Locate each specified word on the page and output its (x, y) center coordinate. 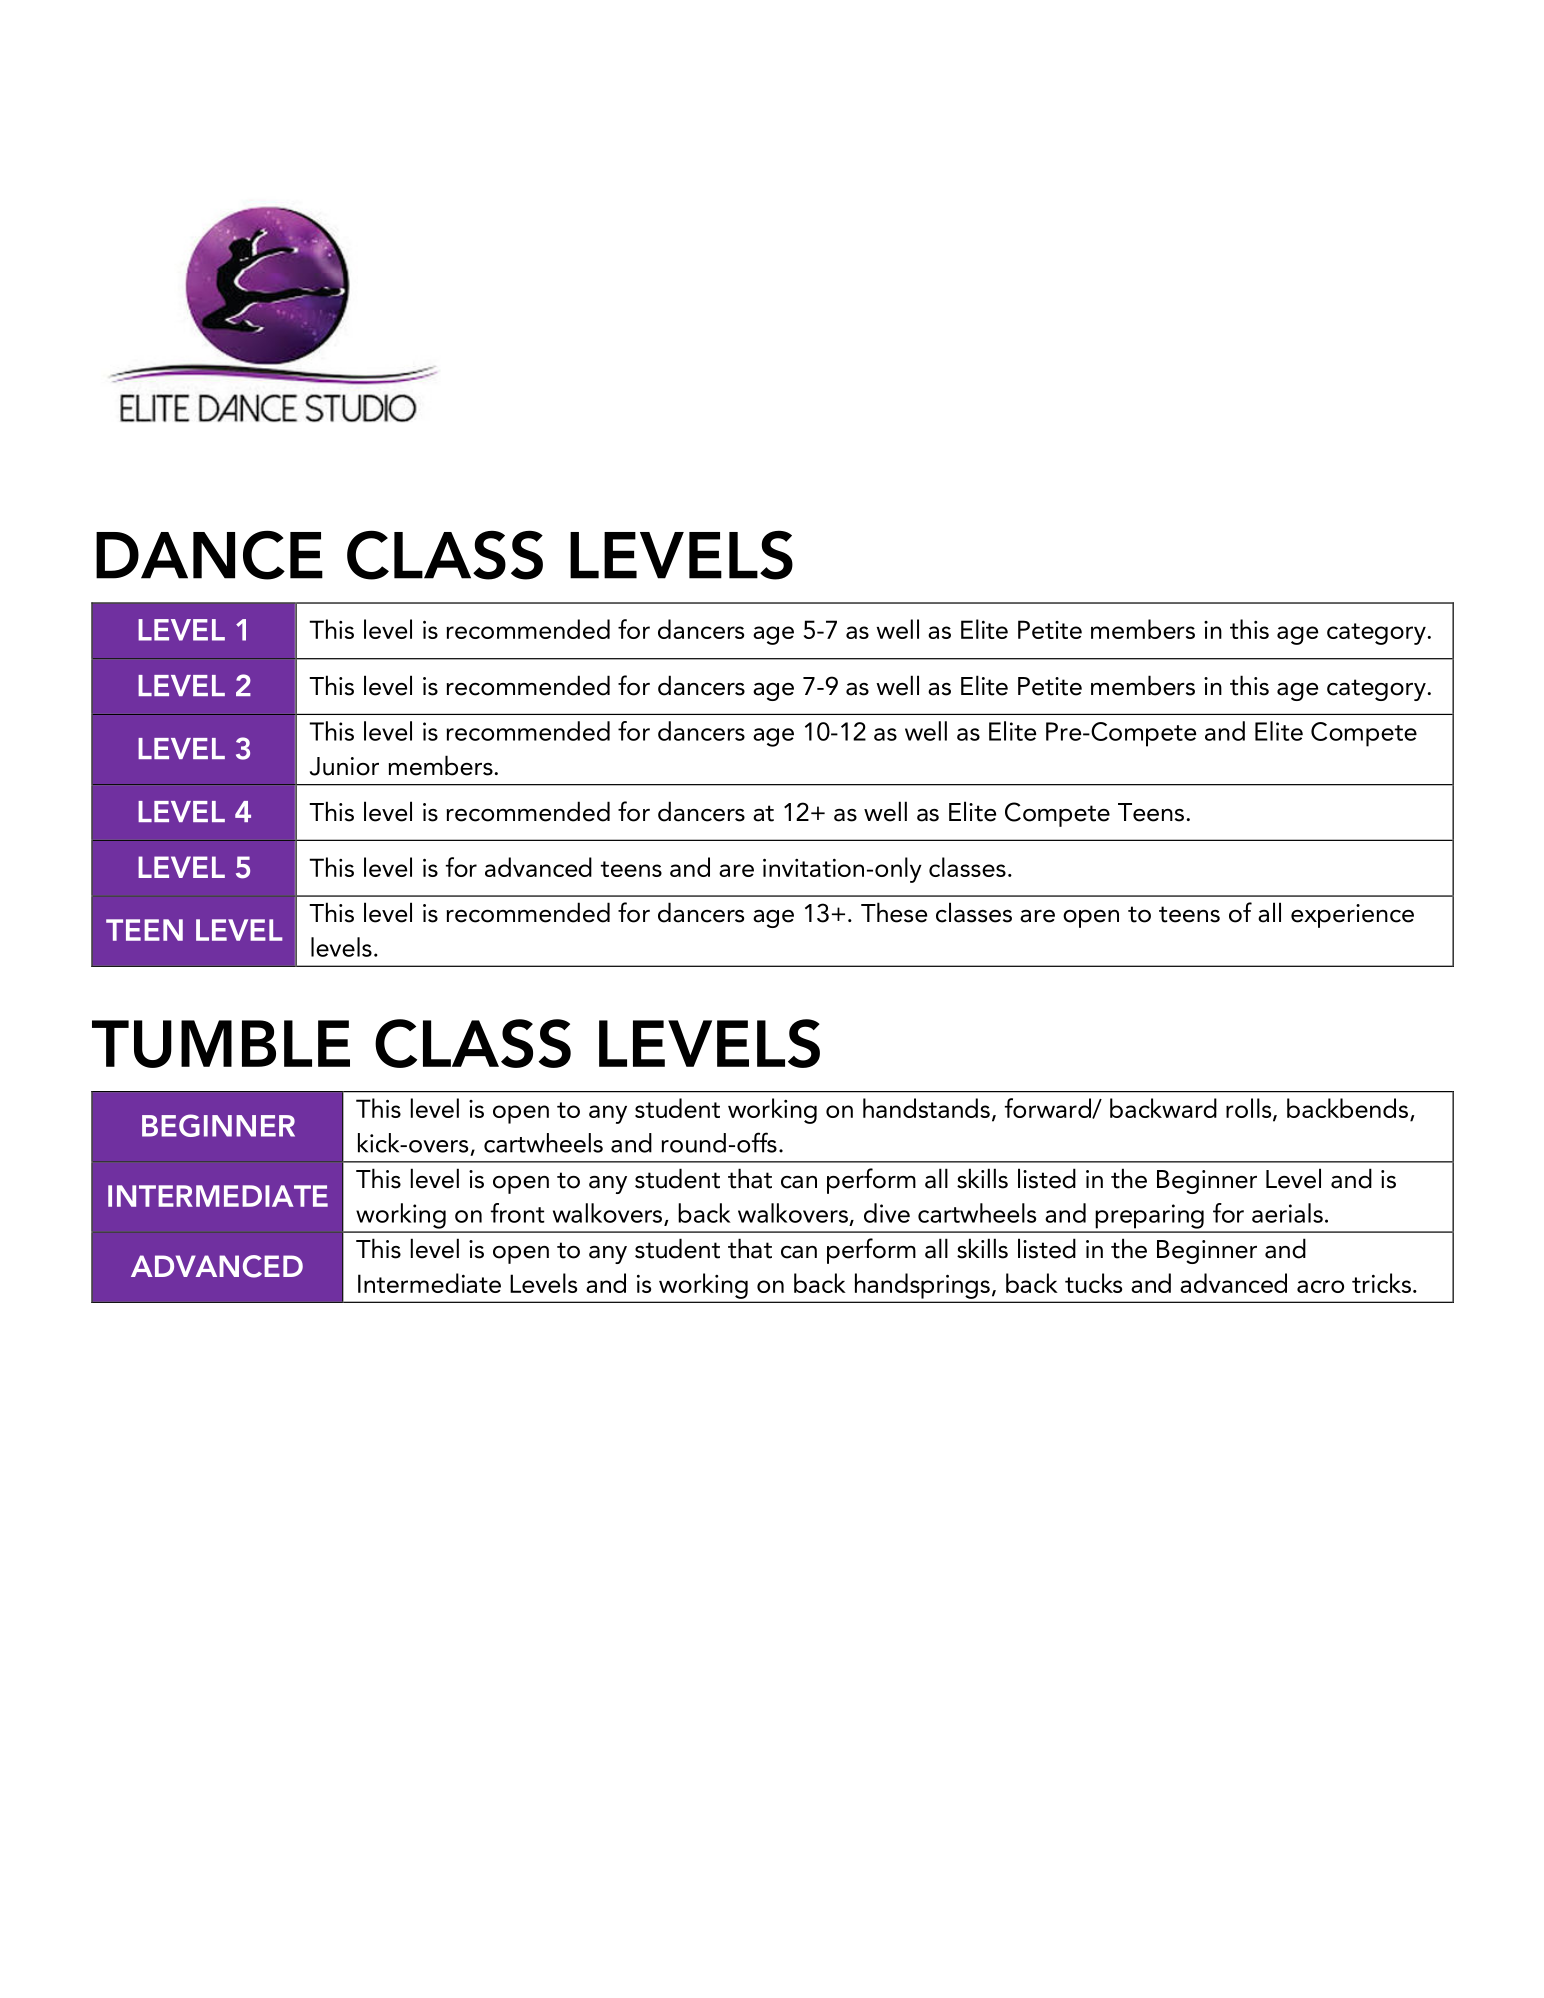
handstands (926, 1108)
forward (1049, 1108)
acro (1320, 1286)
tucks (1093, 1283)
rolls (1250, 1109)
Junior (344, 766)
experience (1352, 916)
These (894, 912)
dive (887, 1213)
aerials (1287, 1213)
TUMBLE (221, 1044)
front (518, 1213)
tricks (1381, 1283)
